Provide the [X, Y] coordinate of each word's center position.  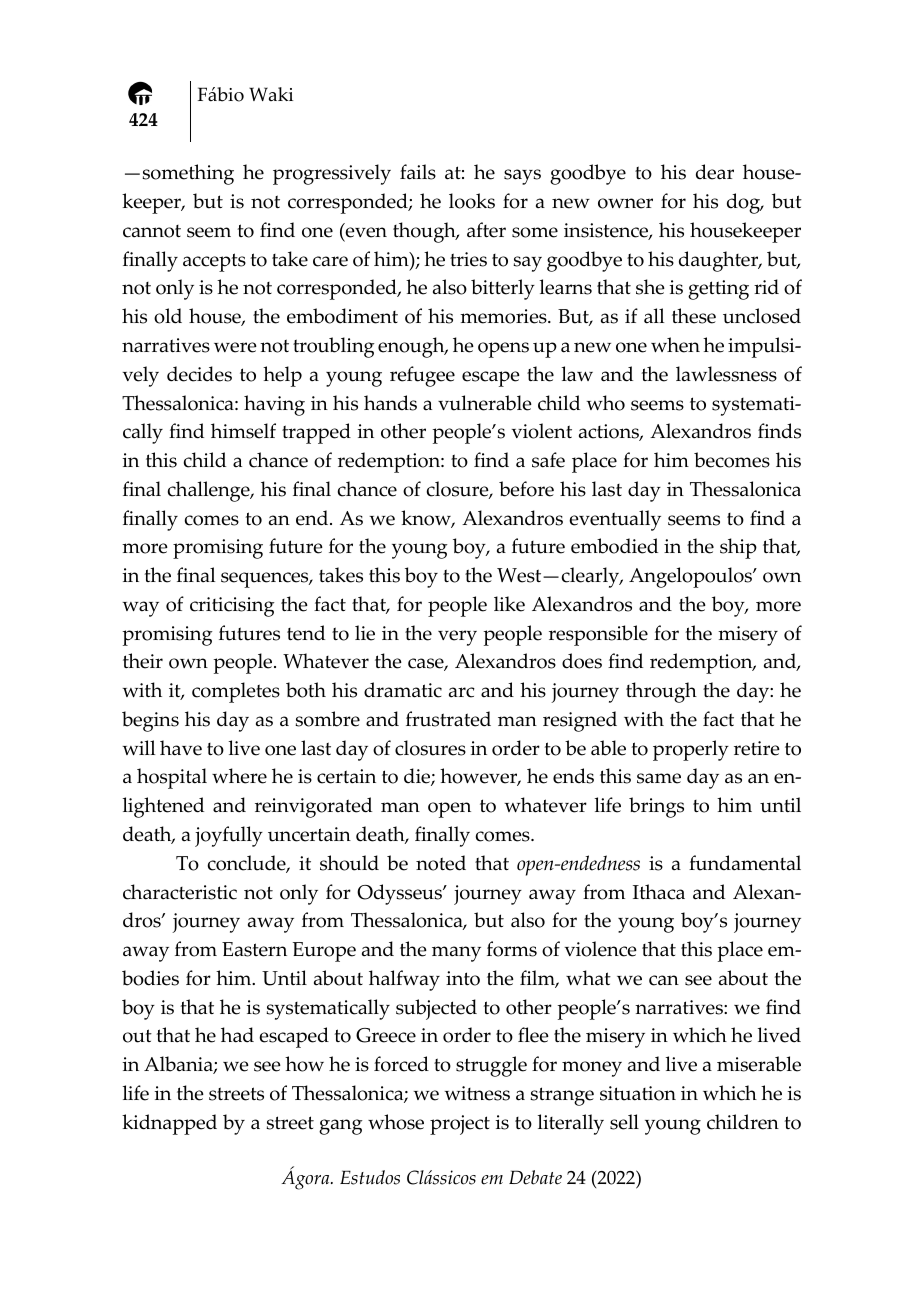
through [661, 692]
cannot [152, 231]
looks [472, 201]
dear [715, 172]
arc [462, 692]
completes [236, 692]
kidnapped [169, 1124]
